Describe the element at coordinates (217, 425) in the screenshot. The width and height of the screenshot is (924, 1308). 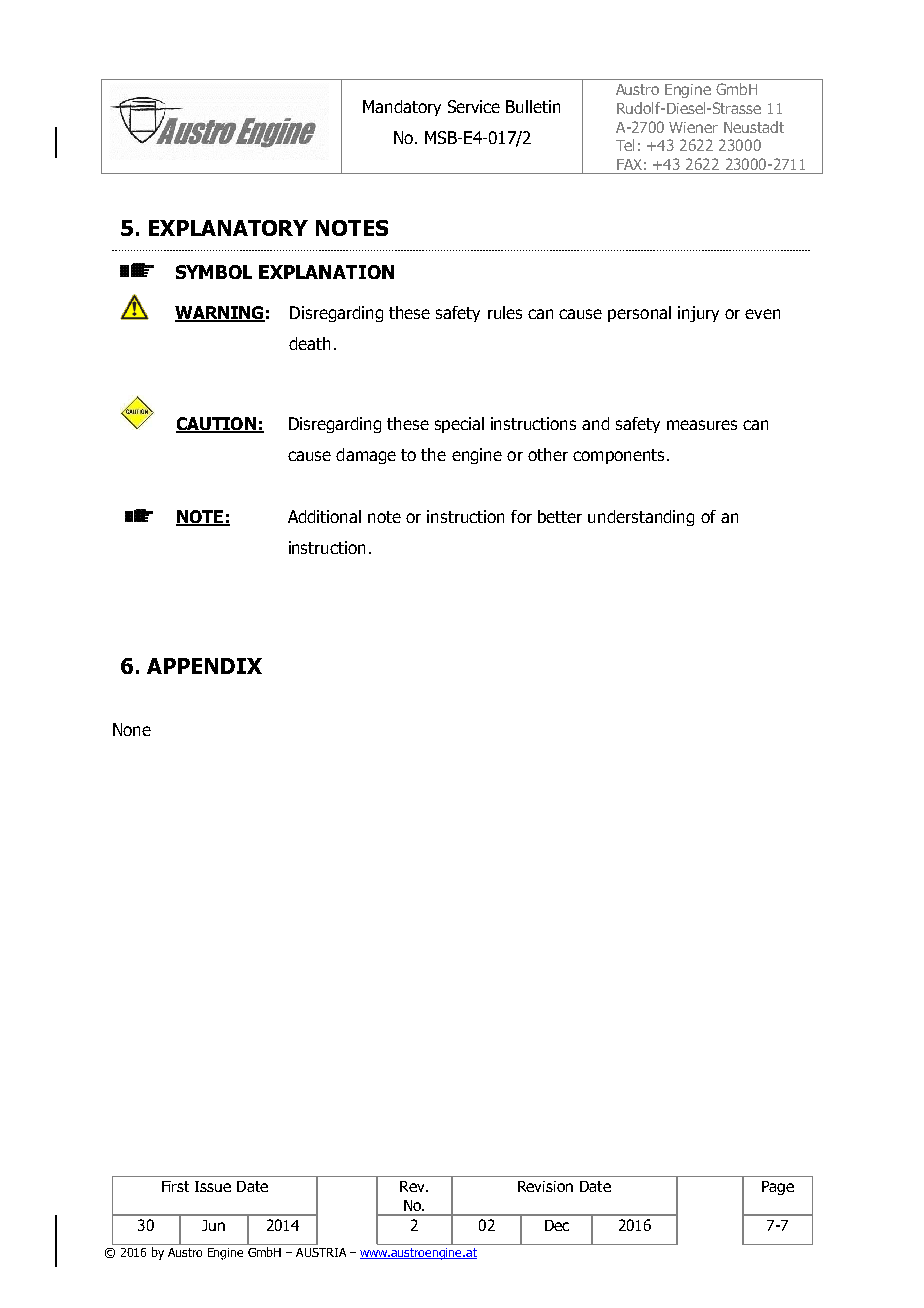
I see `CAUTION` at that location.
